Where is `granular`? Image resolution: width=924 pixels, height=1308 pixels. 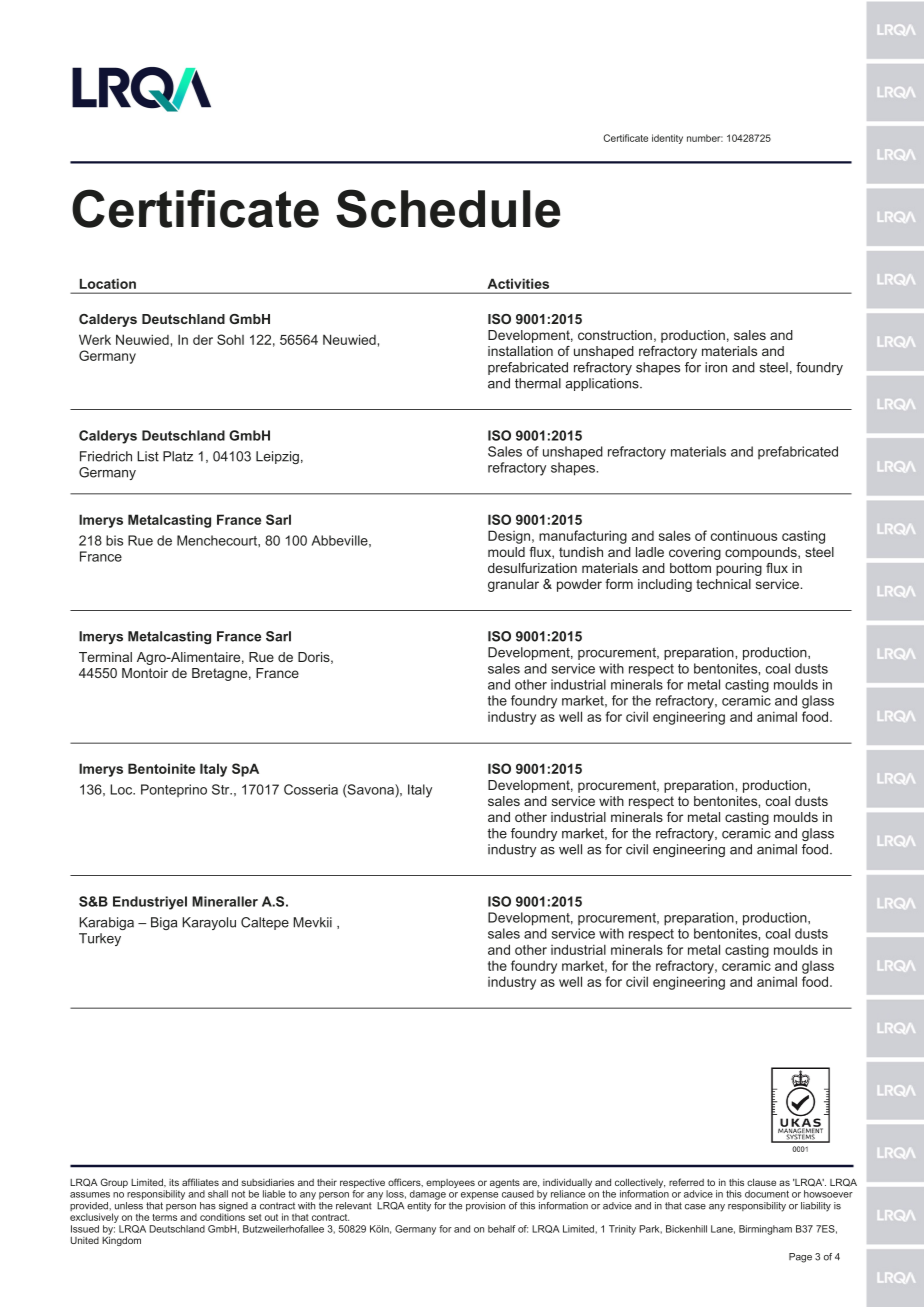
granular is located at coordinates (513, 585).
